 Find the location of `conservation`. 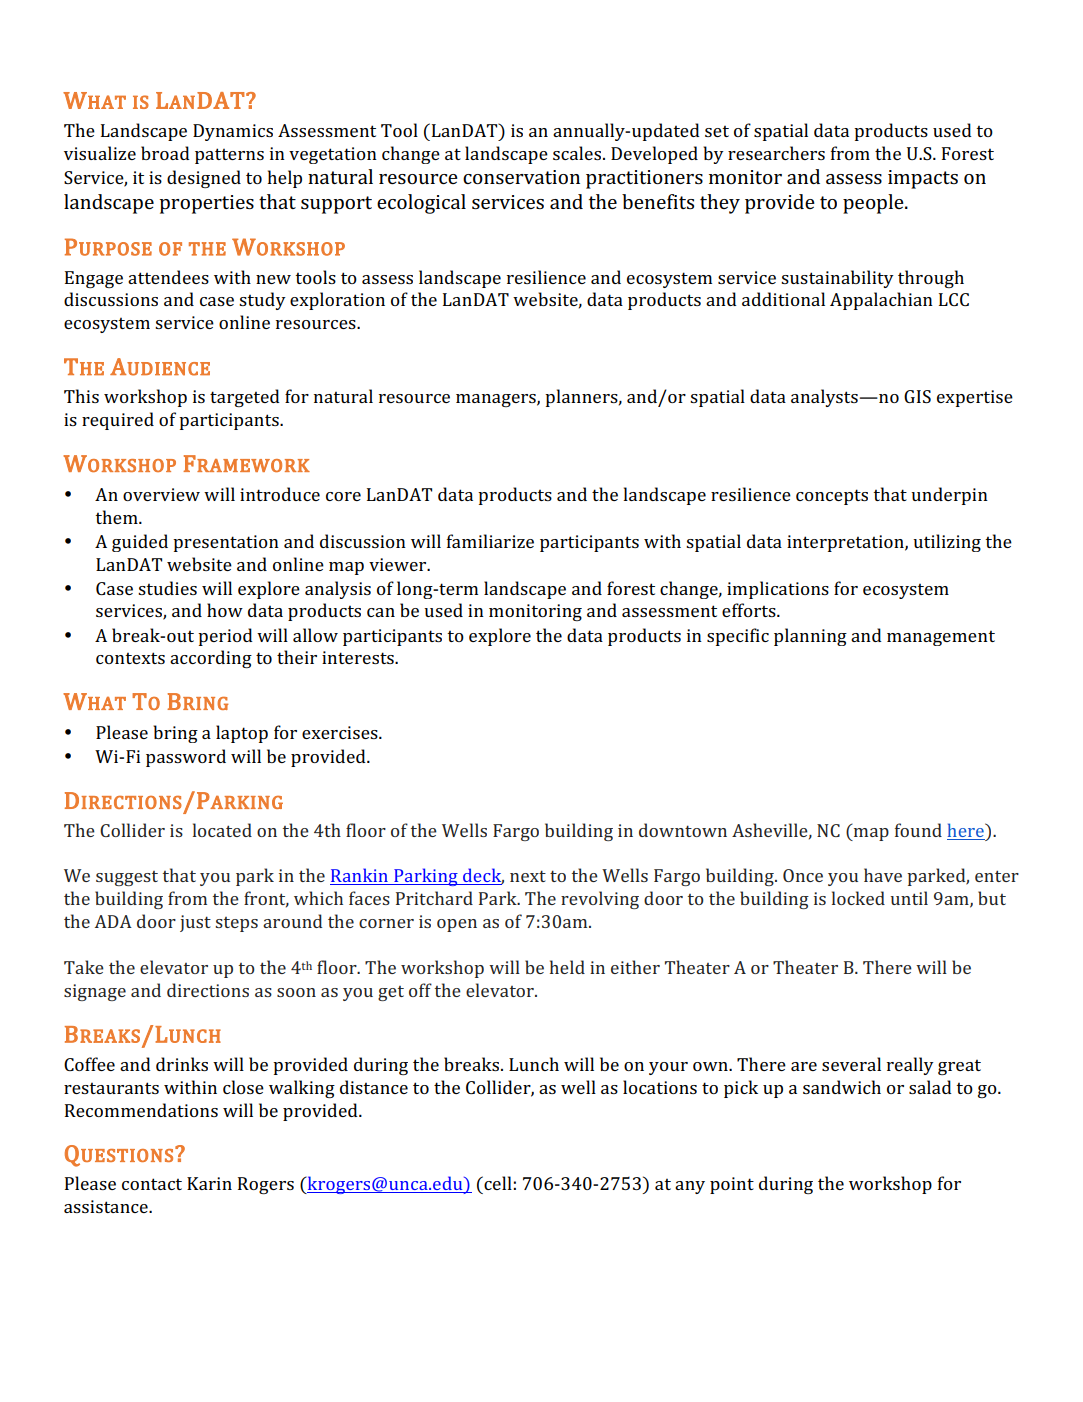

conservation is located at coordinates (521, 177).
